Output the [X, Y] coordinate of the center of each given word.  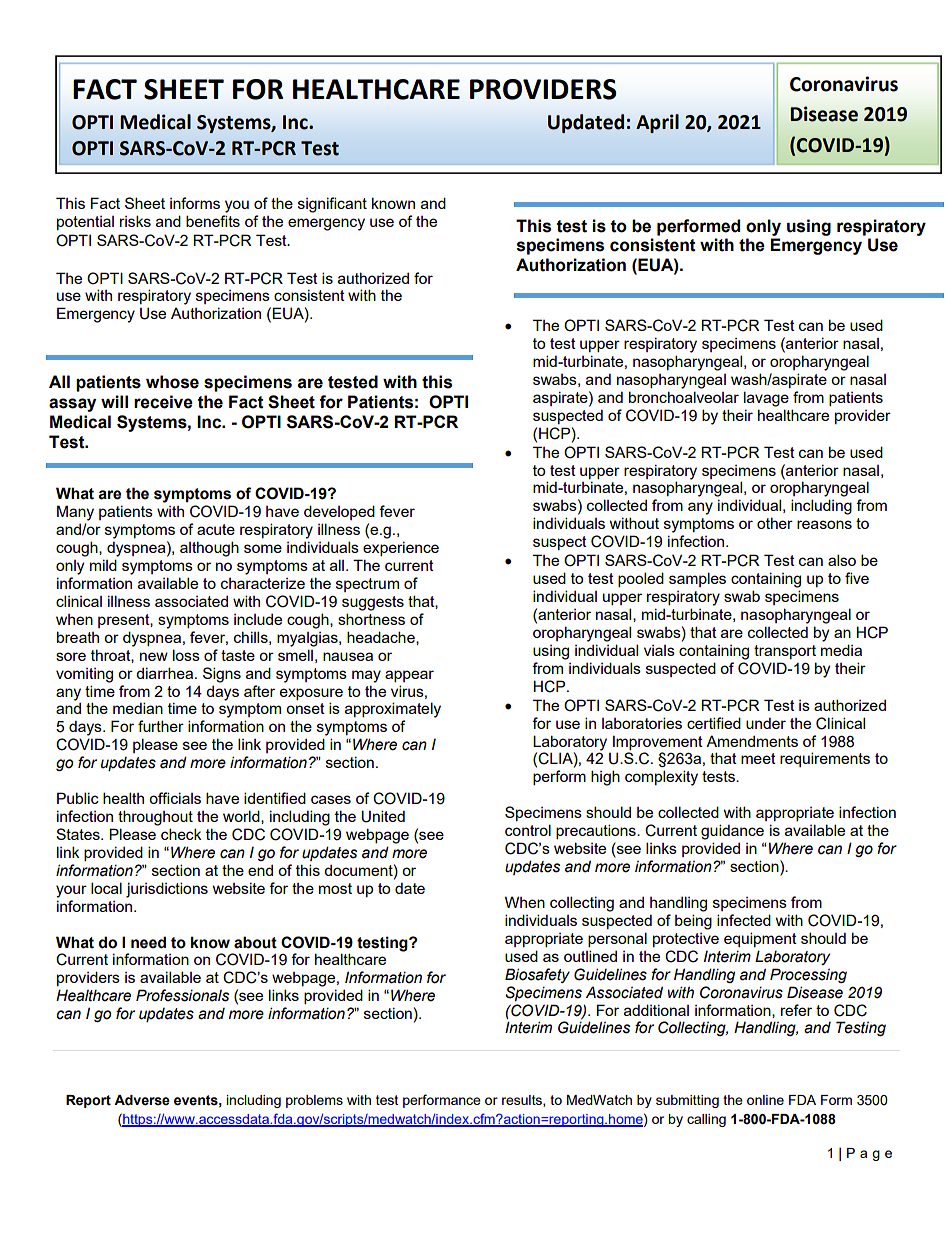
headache [382, 638]
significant [332, 205]
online [765, 1100]
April [657, 123]
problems [314, 1101]
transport [785, 652]
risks [135, 221]
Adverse [142, 1100]
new [154, 656]
